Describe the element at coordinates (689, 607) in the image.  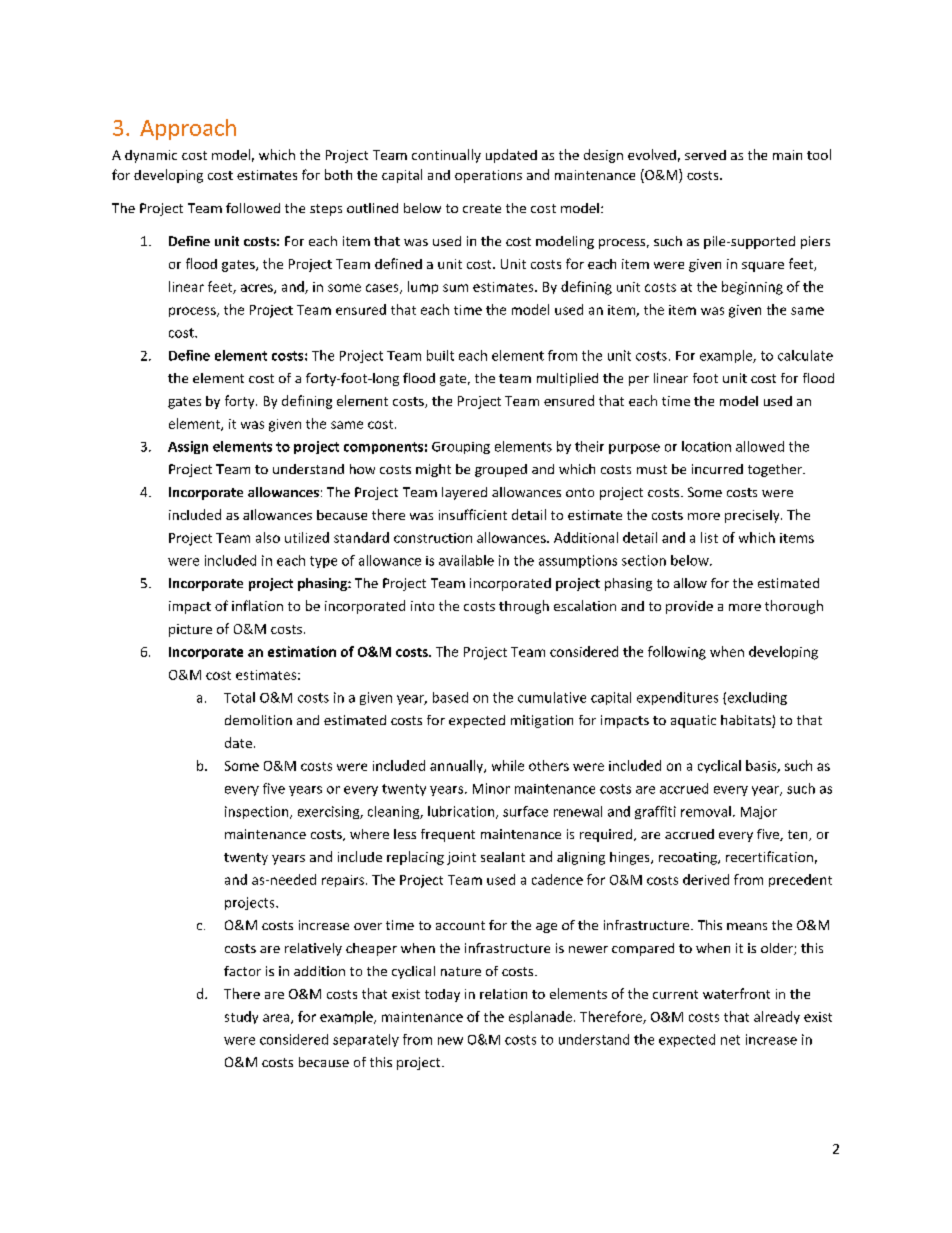
I see `provide` at that location.
